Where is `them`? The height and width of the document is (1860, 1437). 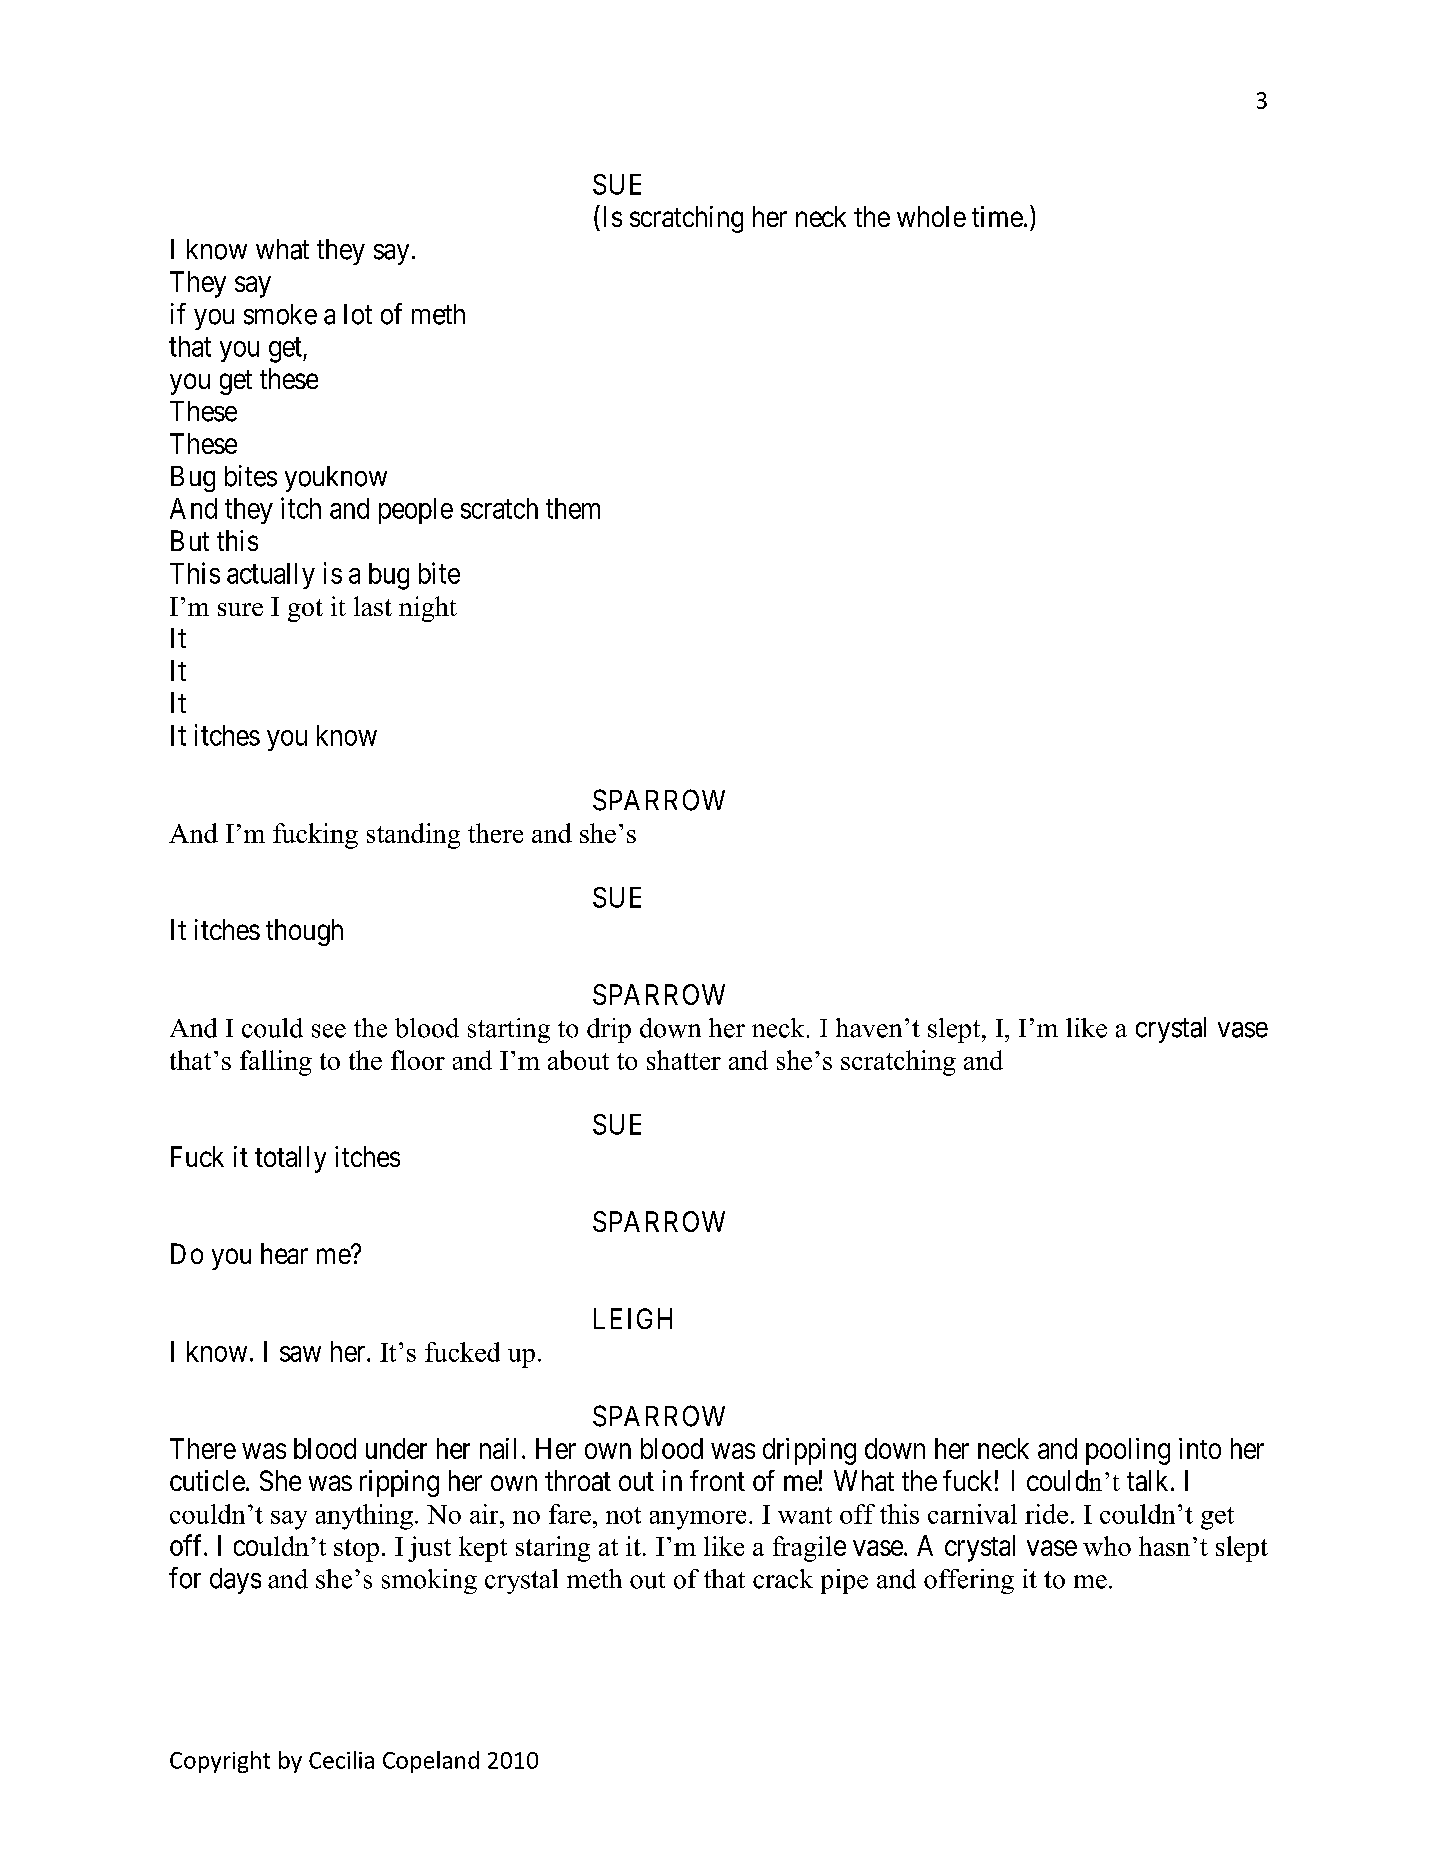 them is located at coordinates (573, 508).
